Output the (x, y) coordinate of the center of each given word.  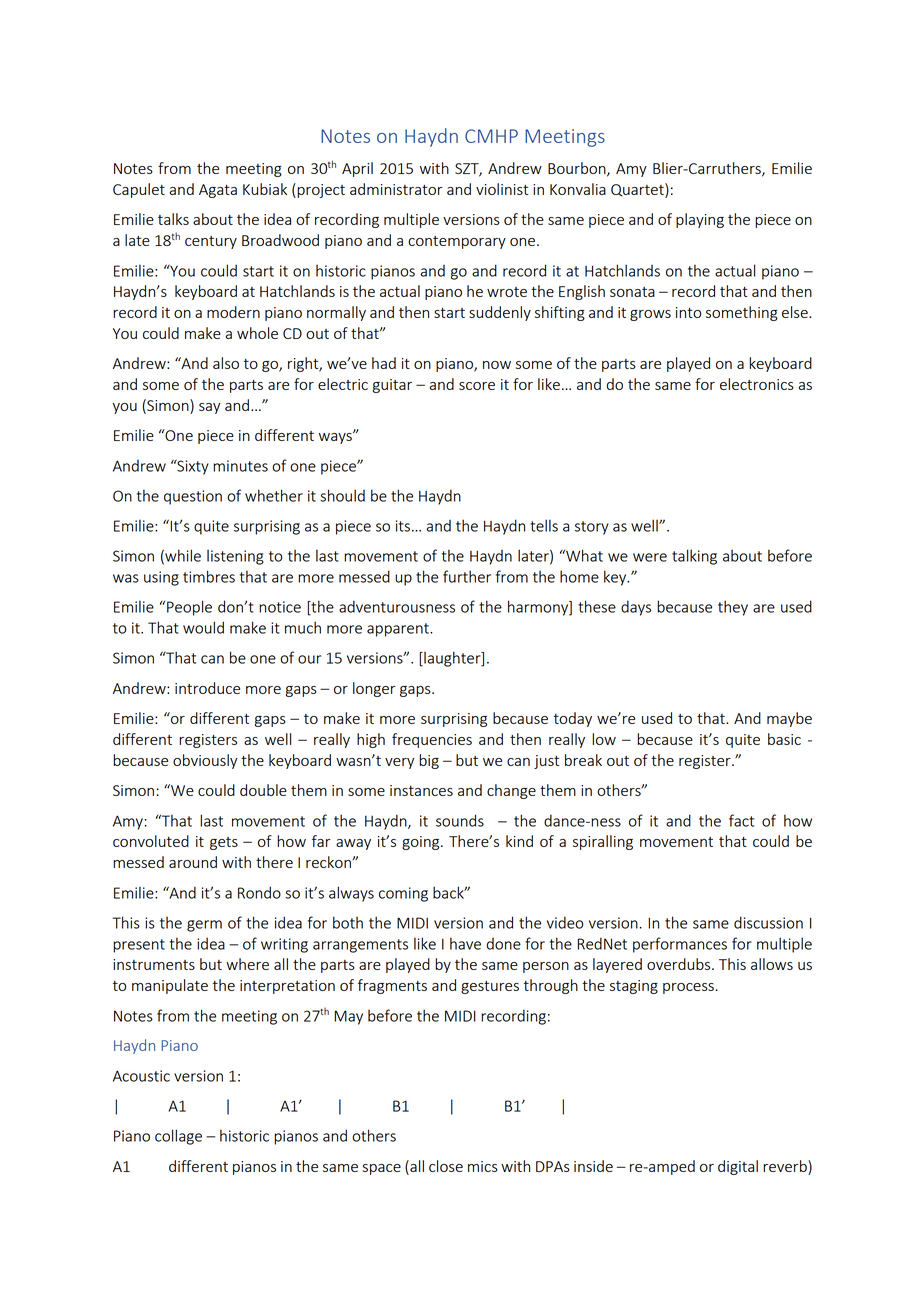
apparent (399, 630)
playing (700, 220)
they (733, 608)
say (209, 408)
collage (178, 1137)
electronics (757, 384)
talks (173, 219)
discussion (768, 922)
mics (483, 1166)
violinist (502, 189)
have (465, 943)
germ (204, 926)
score (477, 386)
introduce (207, 688)
